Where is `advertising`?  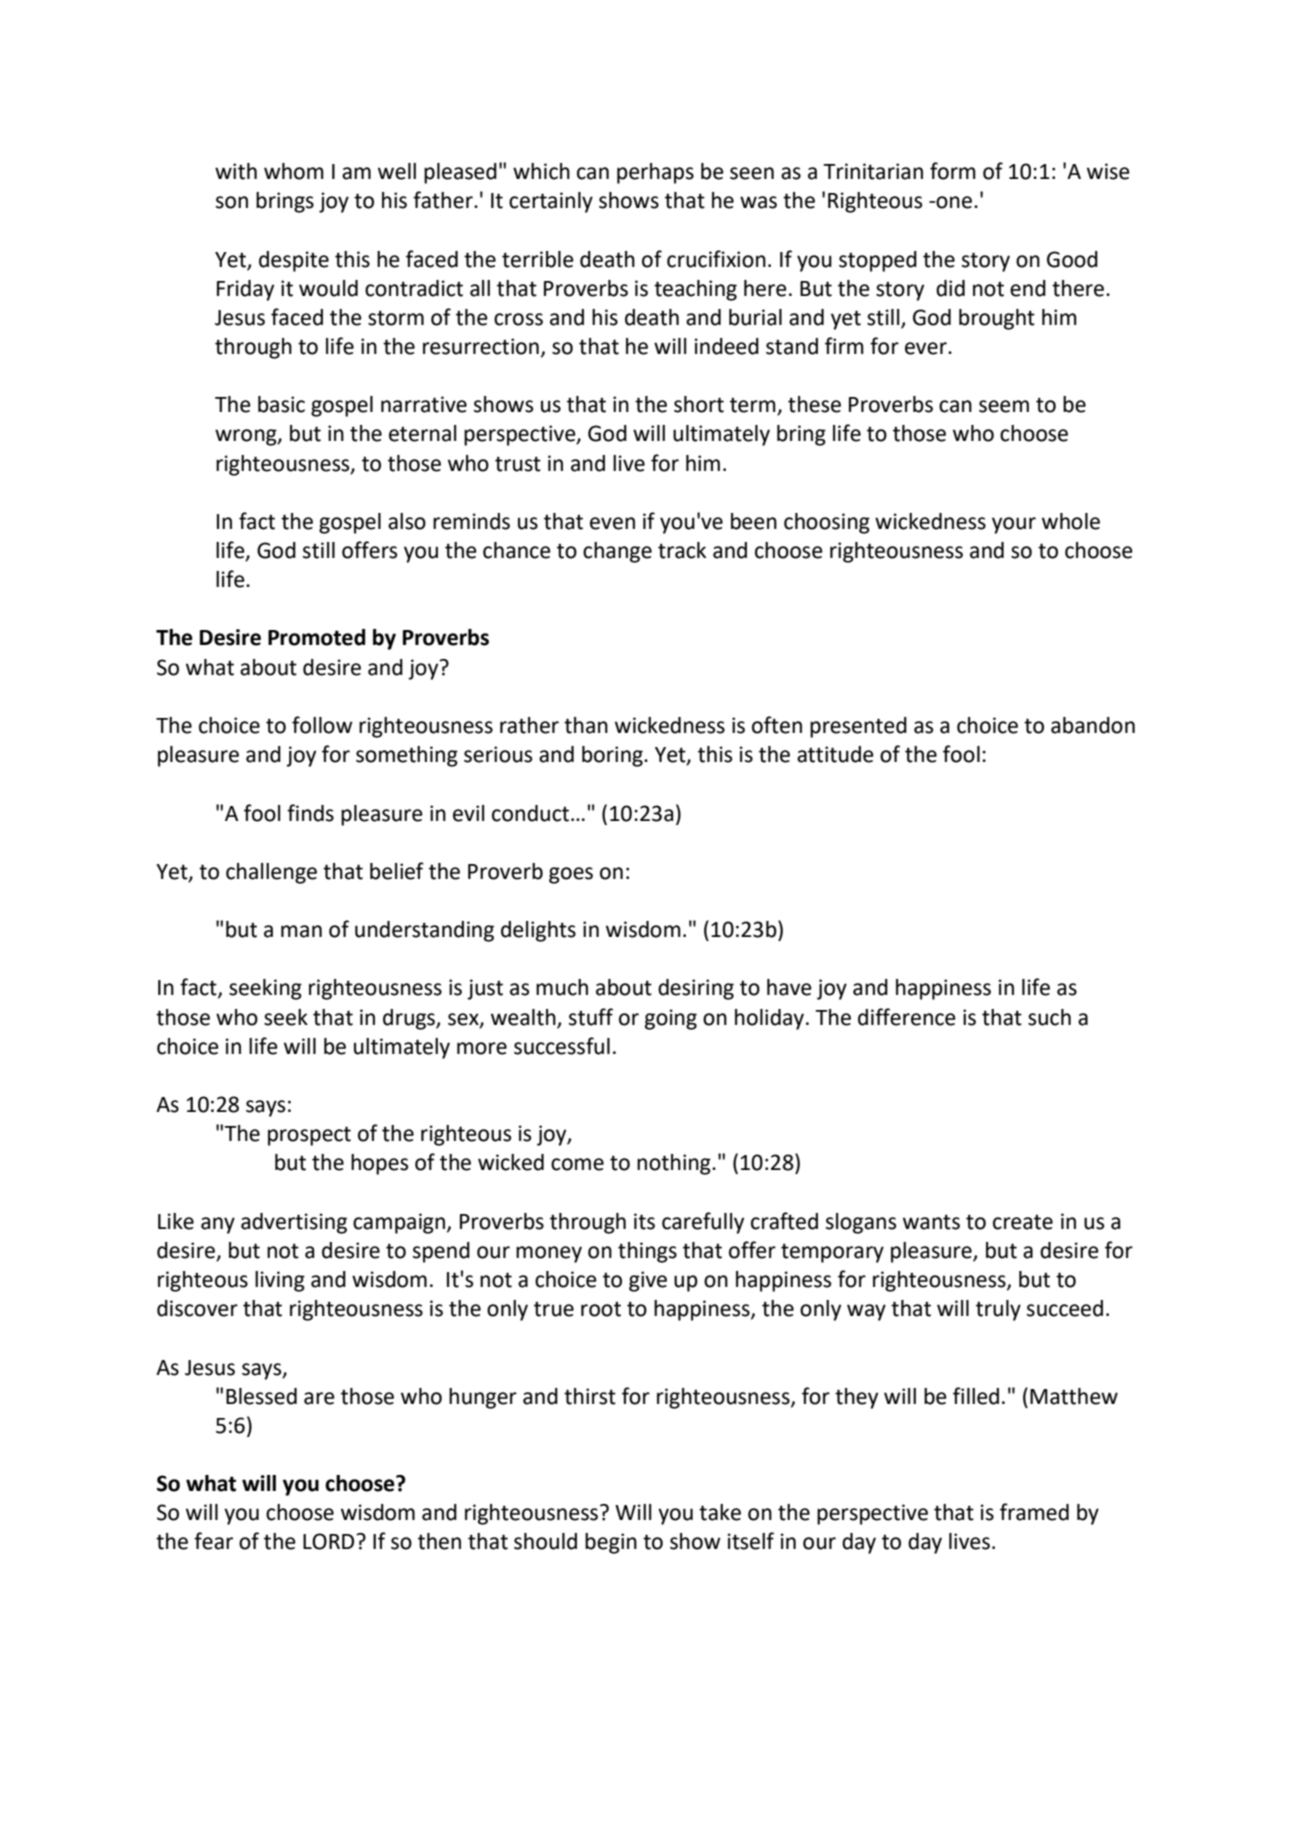
advertising is located at coordinates (294, 1223).
